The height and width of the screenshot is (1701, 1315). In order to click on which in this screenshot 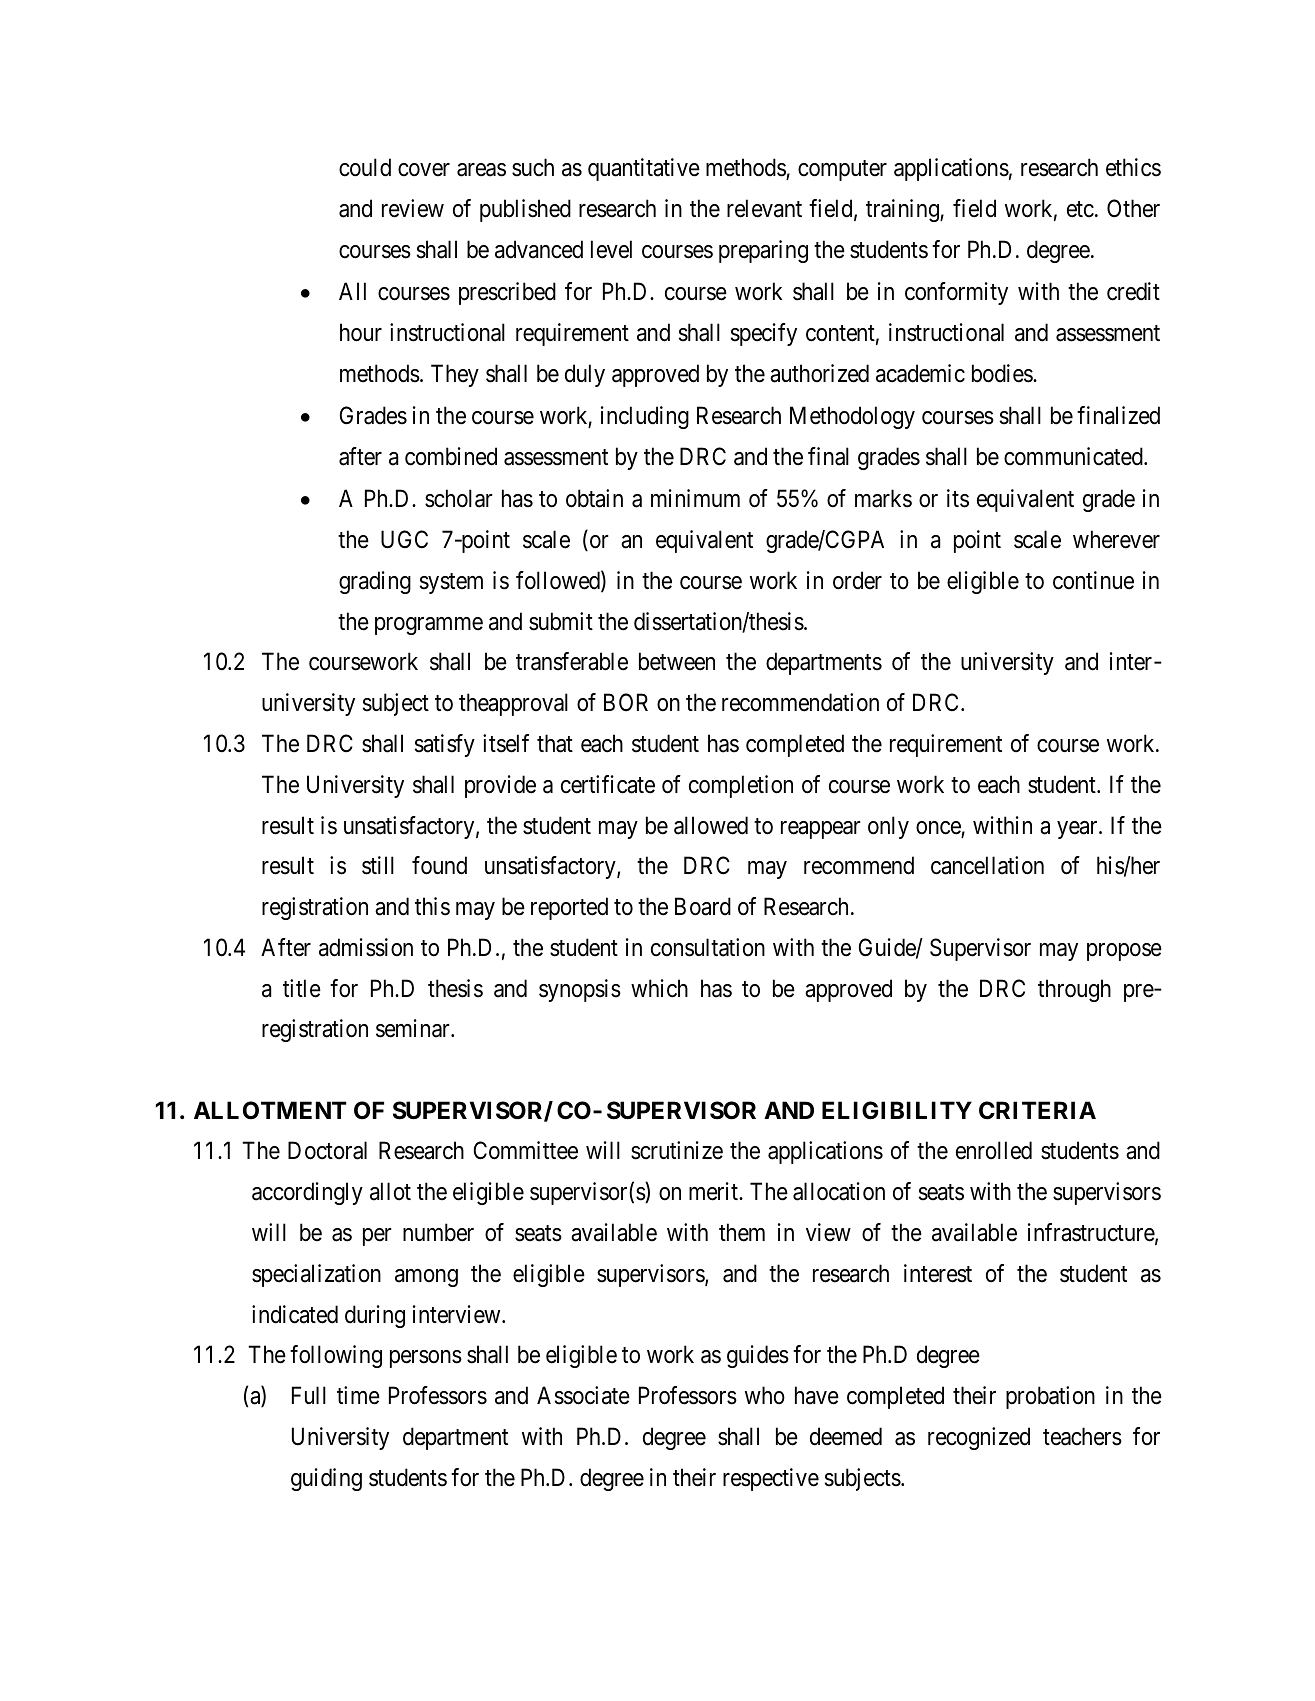, I will do `click(659, 988)`.
